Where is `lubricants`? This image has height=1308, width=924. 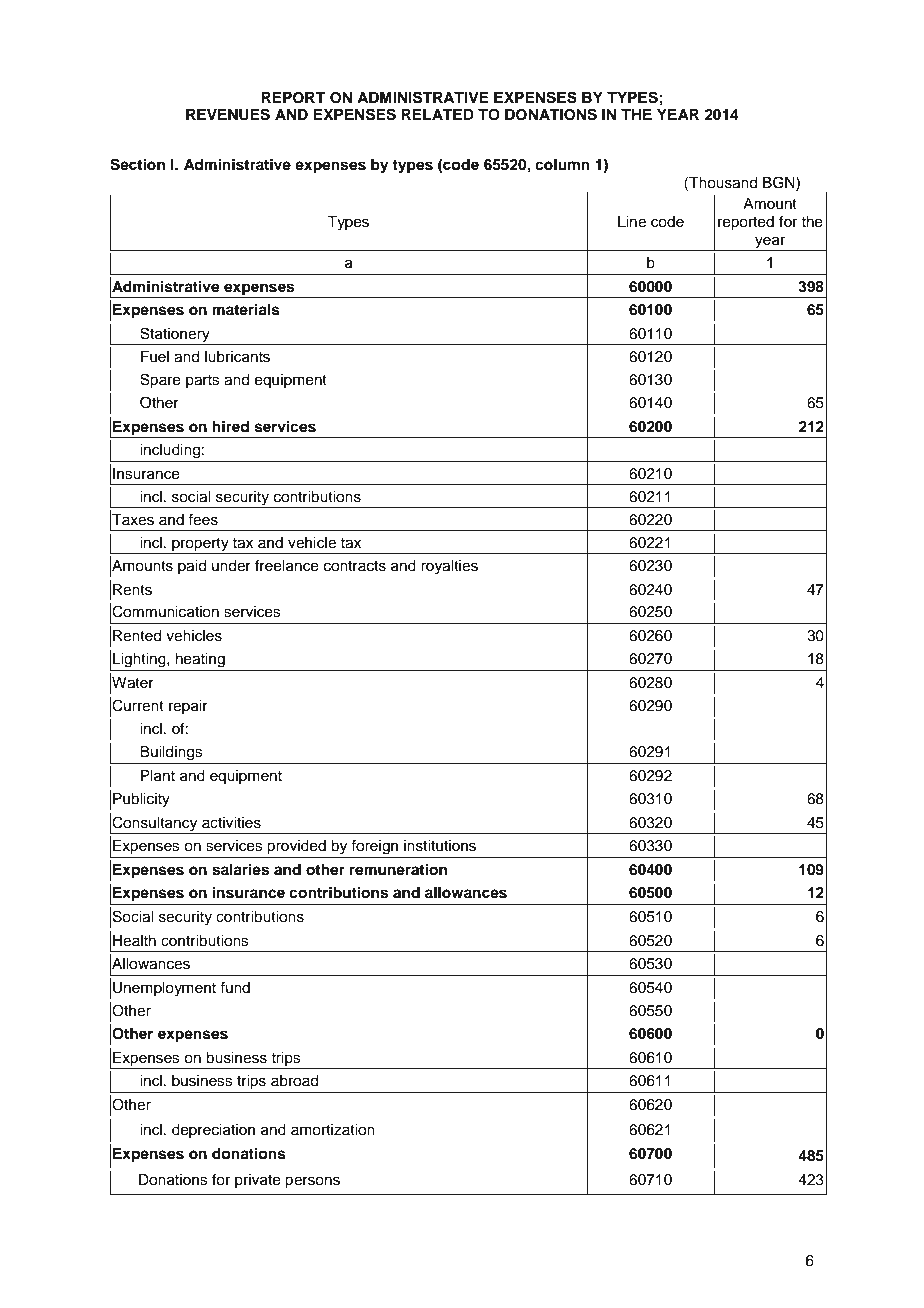
lubricants is located at coordinates (237, 357).
